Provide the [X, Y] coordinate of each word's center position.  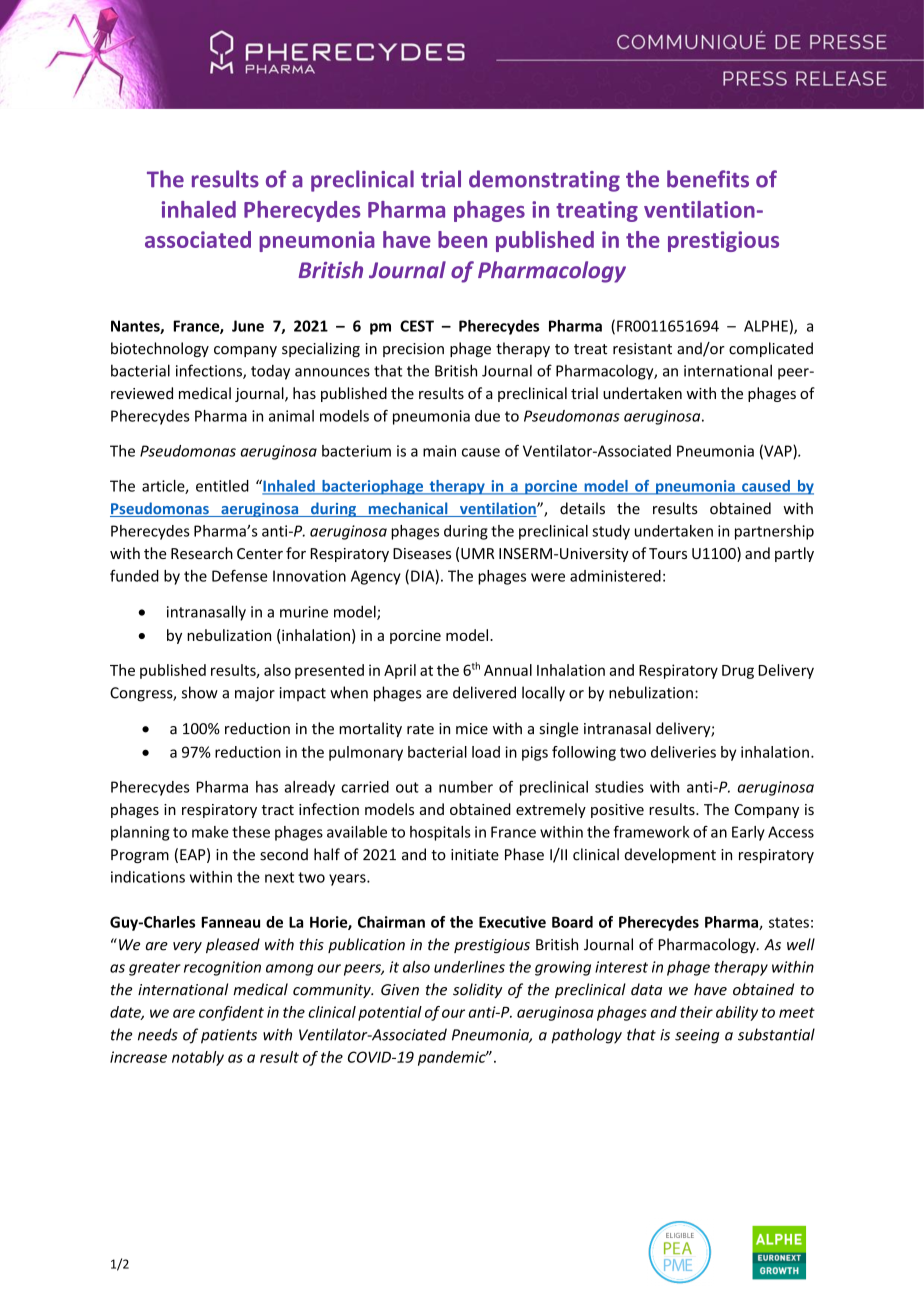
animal [291, 416]
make [210, 832]
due [487, 416]
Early [748, 833]
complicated [771, 349]
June [248, 326]
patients [229, 1036]
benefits [708, 179]
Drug [738, 672]
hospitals [440, 833]
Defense [239, 575]
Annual [508, 670]
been [462, 239]
